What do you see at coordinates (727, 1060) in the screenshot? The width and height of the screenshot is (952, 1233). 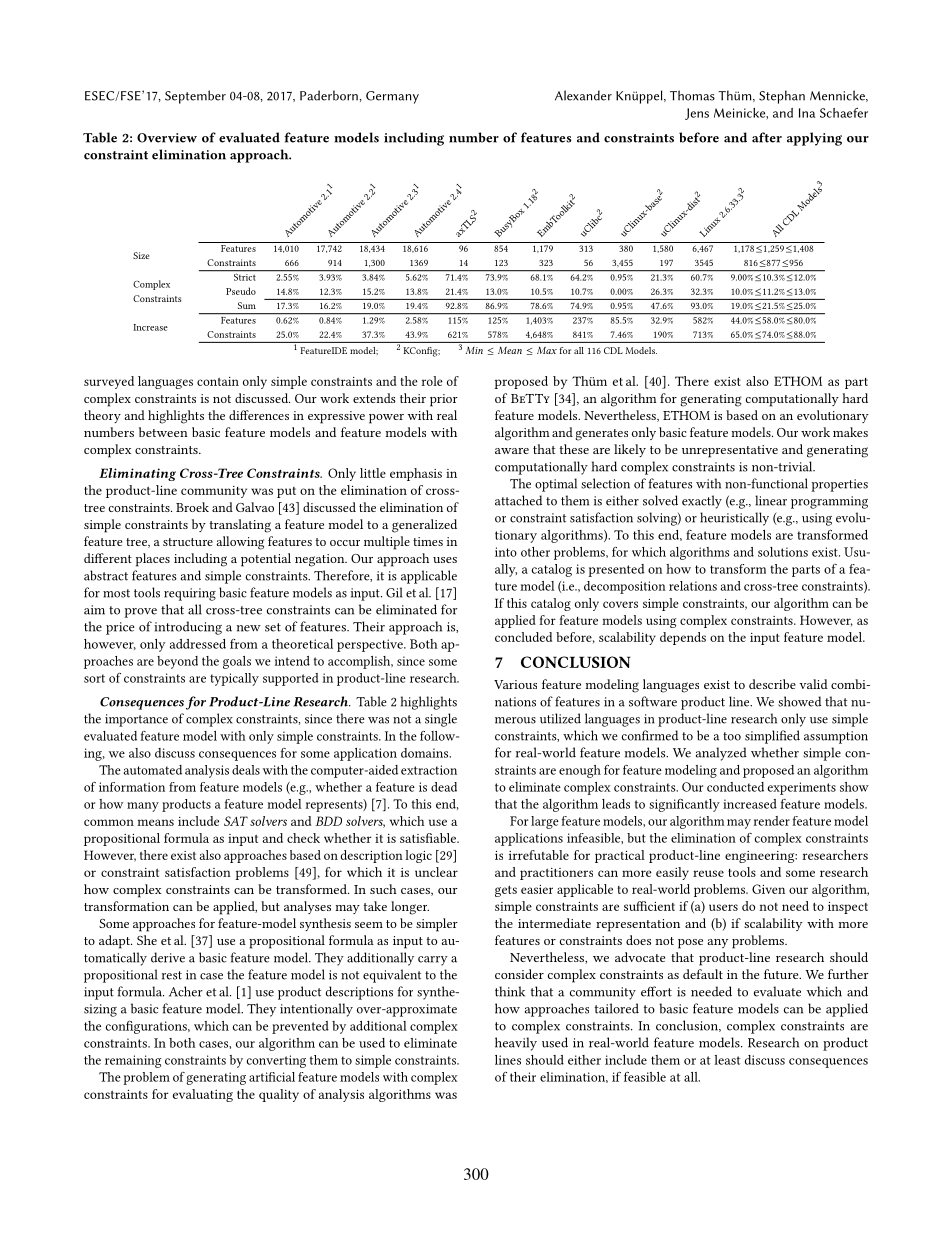 I see `least` at bounding box center [727, 1060].
